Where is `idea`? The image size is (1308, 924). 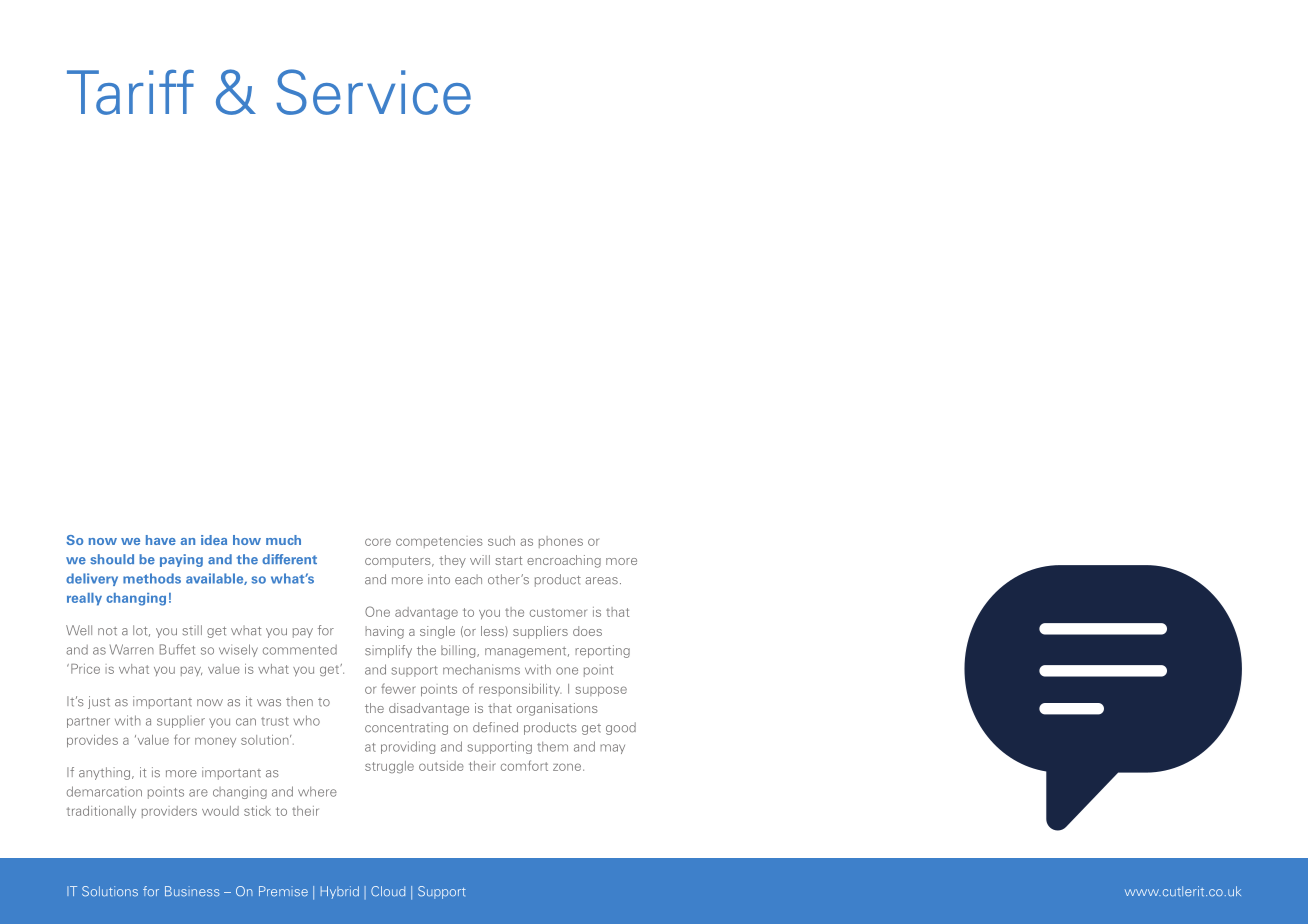 idea is located at coordinates (214, 540).
